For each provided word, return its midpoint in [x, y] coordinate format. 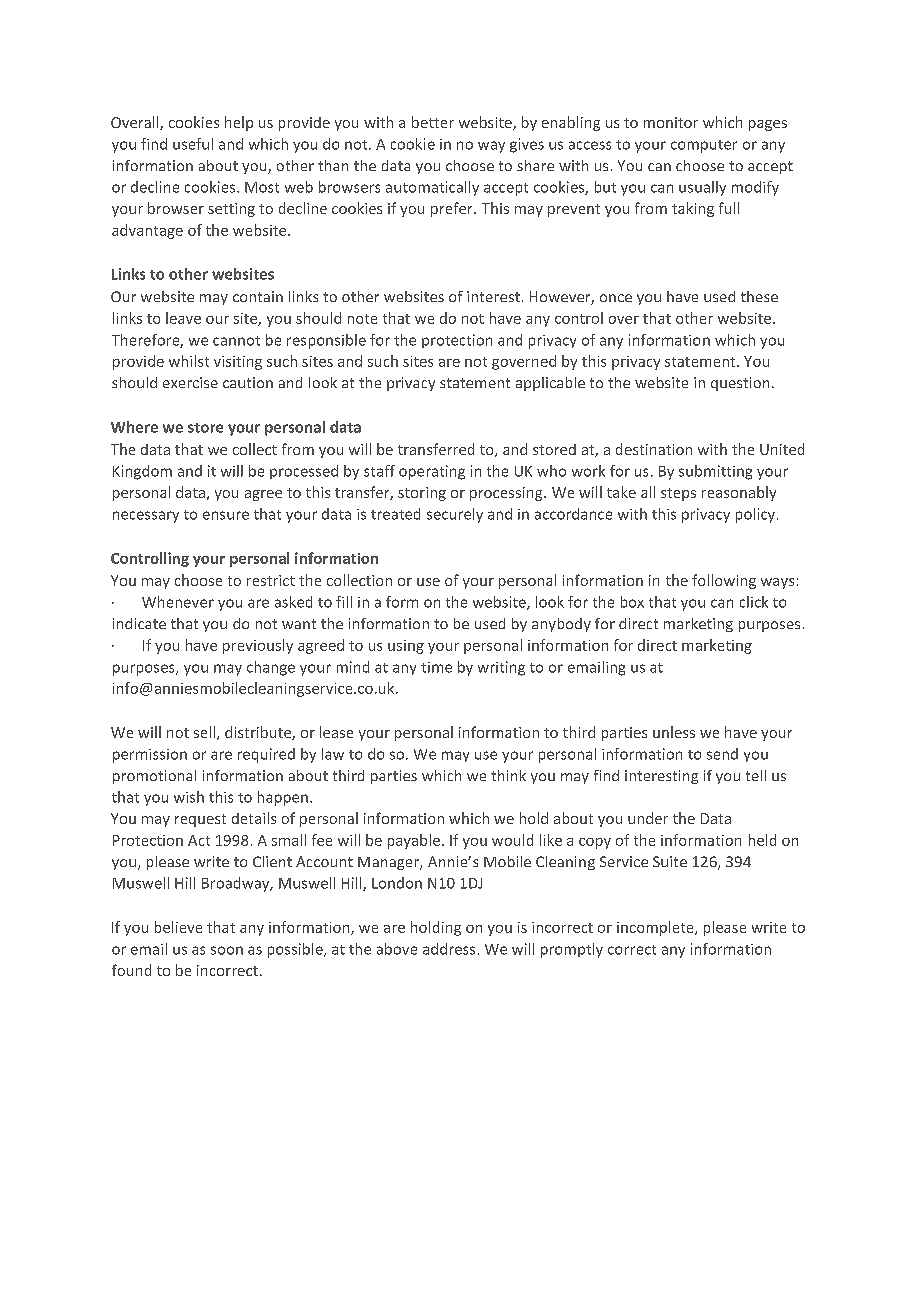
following [724, 581]
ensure [226, 515]
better [433, 122]
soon [227, 950]
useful [193, 144]
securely [455, 515]
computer [704, 146]
